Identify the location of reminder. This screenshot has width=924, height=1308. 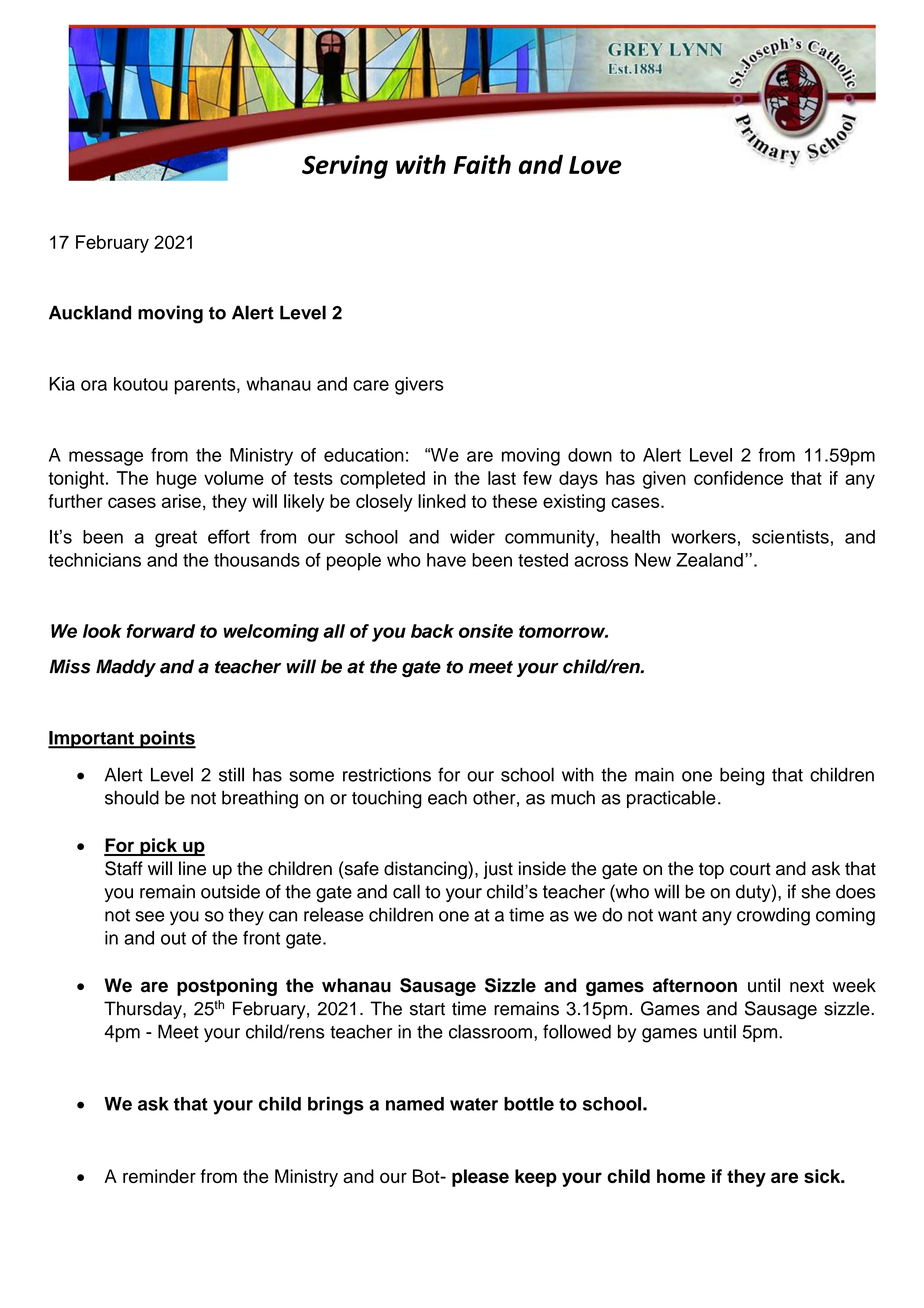
(159, 1176).
